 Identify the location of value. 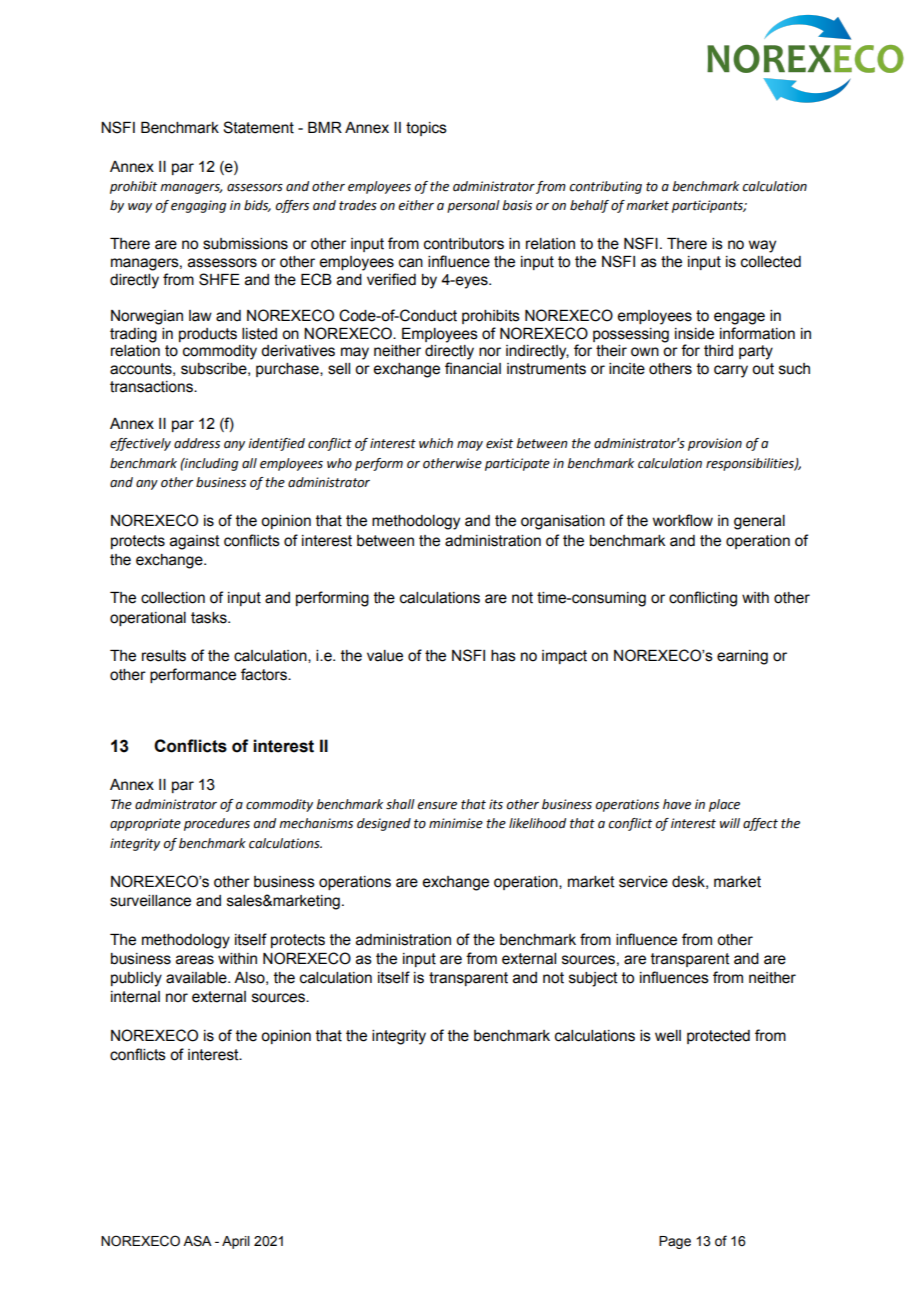
(385, 656).
